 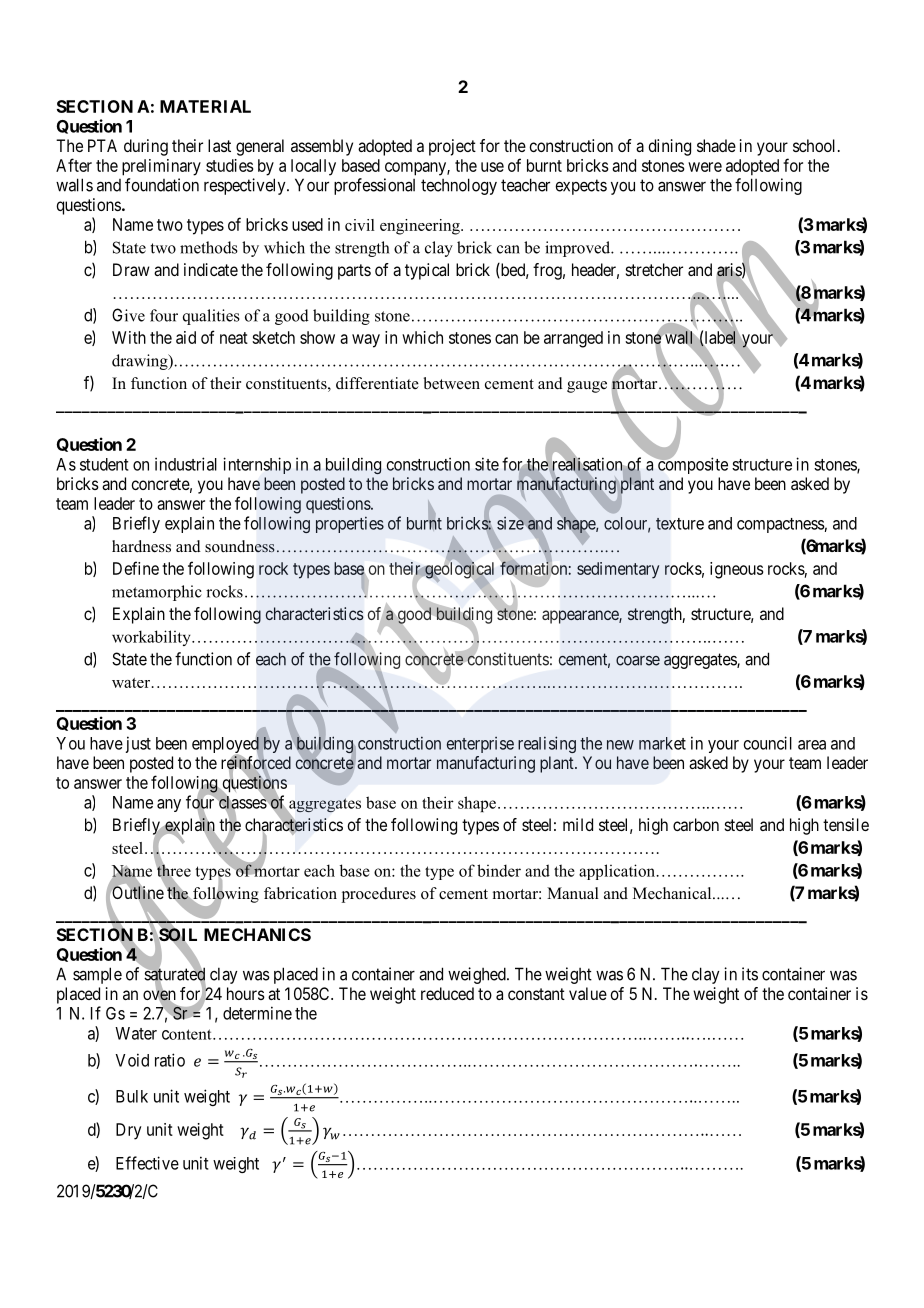 I want to click on workability, so click(x=152, y=638).
